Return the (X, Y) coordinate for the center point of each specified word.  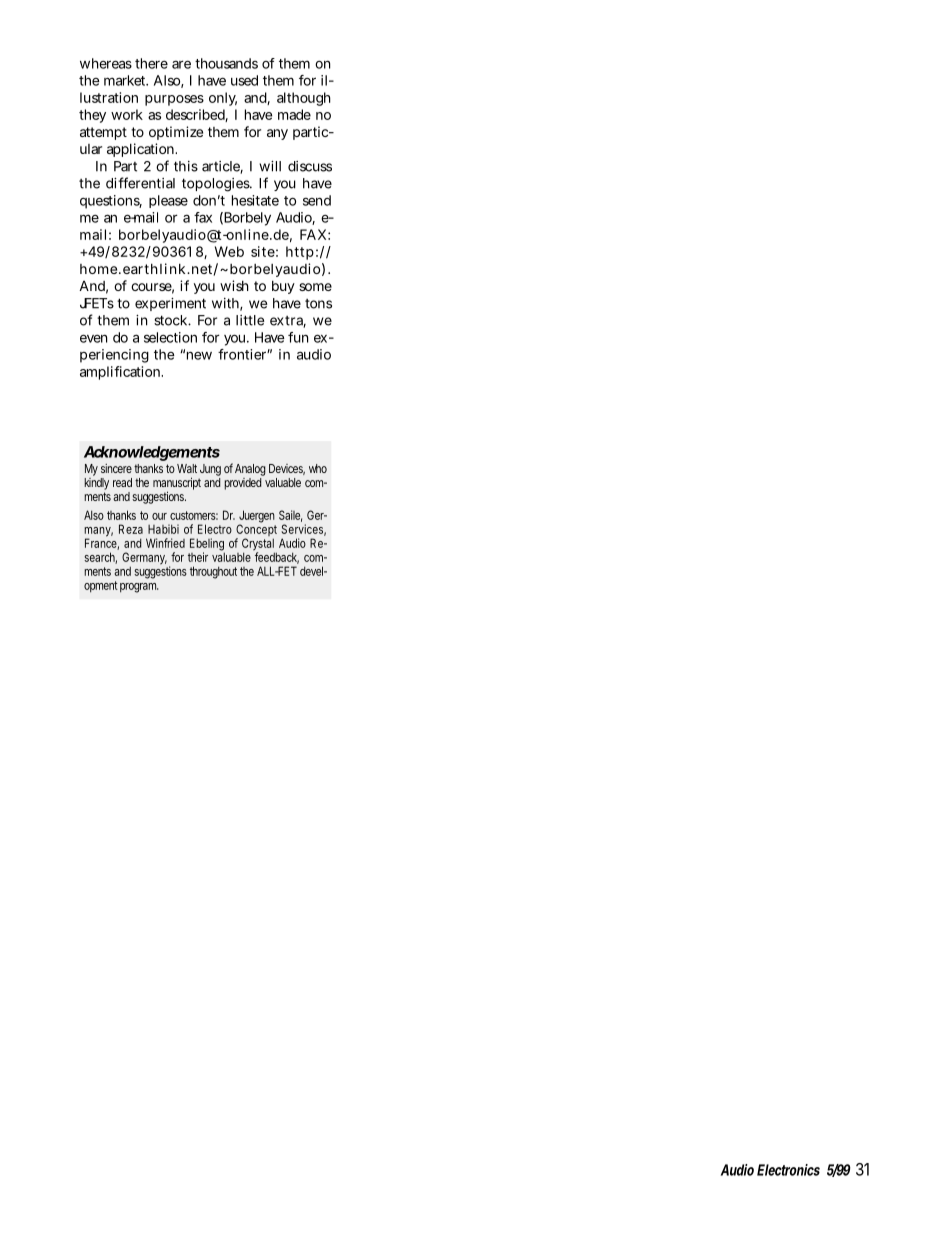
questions (111, 202)
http (300, 253)
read (122, 482)
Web (229, 251)
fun (298, 337)
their (198, 557)
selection (170, 337)
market (126, 80)
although (304, 99)
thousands (226, 63)
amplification (121, 373)
